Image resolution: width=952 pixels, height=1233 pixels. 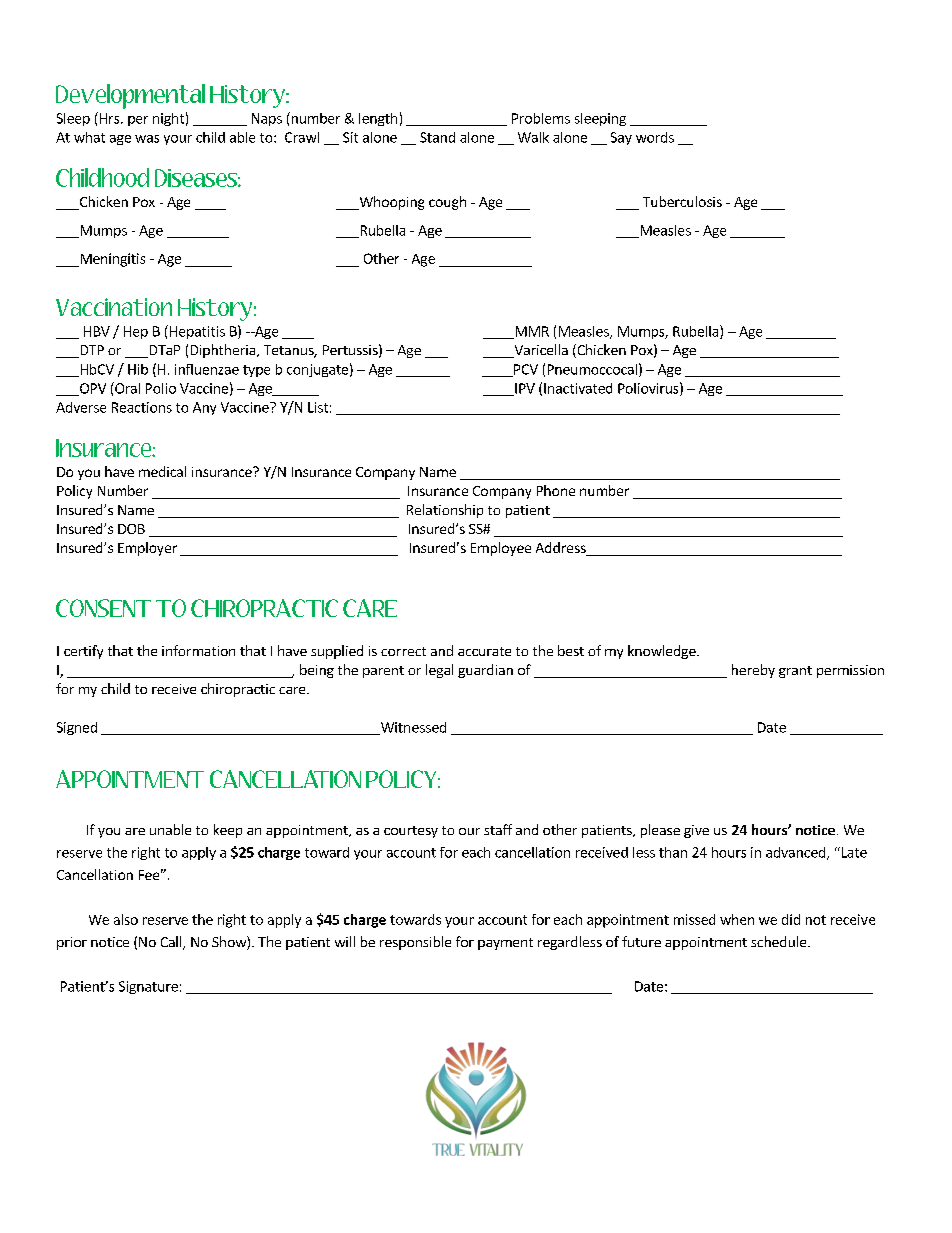 I want to click on Phone, so click(x=556, y=490).
